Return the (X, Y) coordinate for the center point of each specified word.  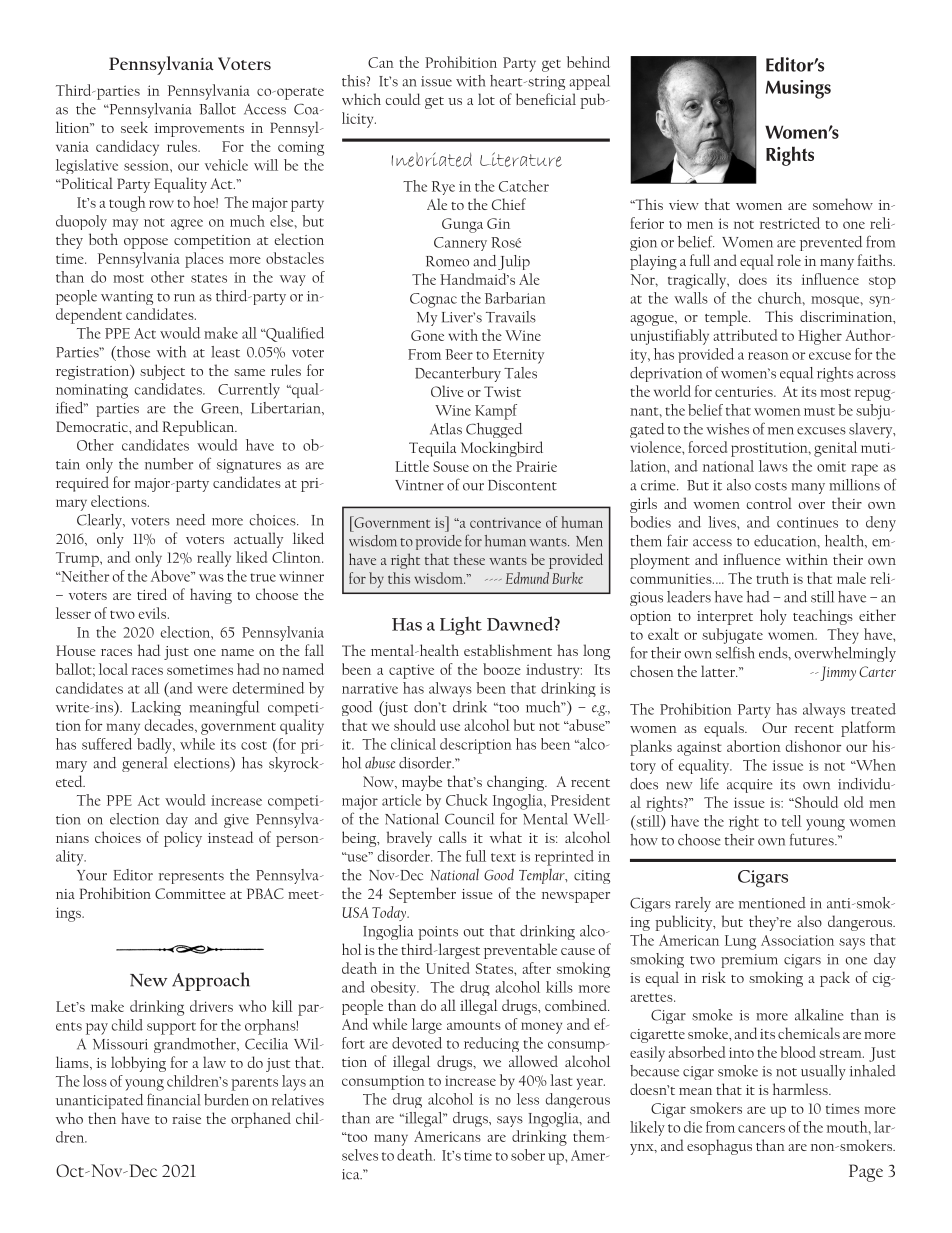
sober (528, 1155)
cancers (761, 1129)
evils (153, 613)
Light (461, 626)
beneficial (546, 99)
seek (134, 127)
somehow (843, 204)
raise (186, 1119)
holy (773, 617)
